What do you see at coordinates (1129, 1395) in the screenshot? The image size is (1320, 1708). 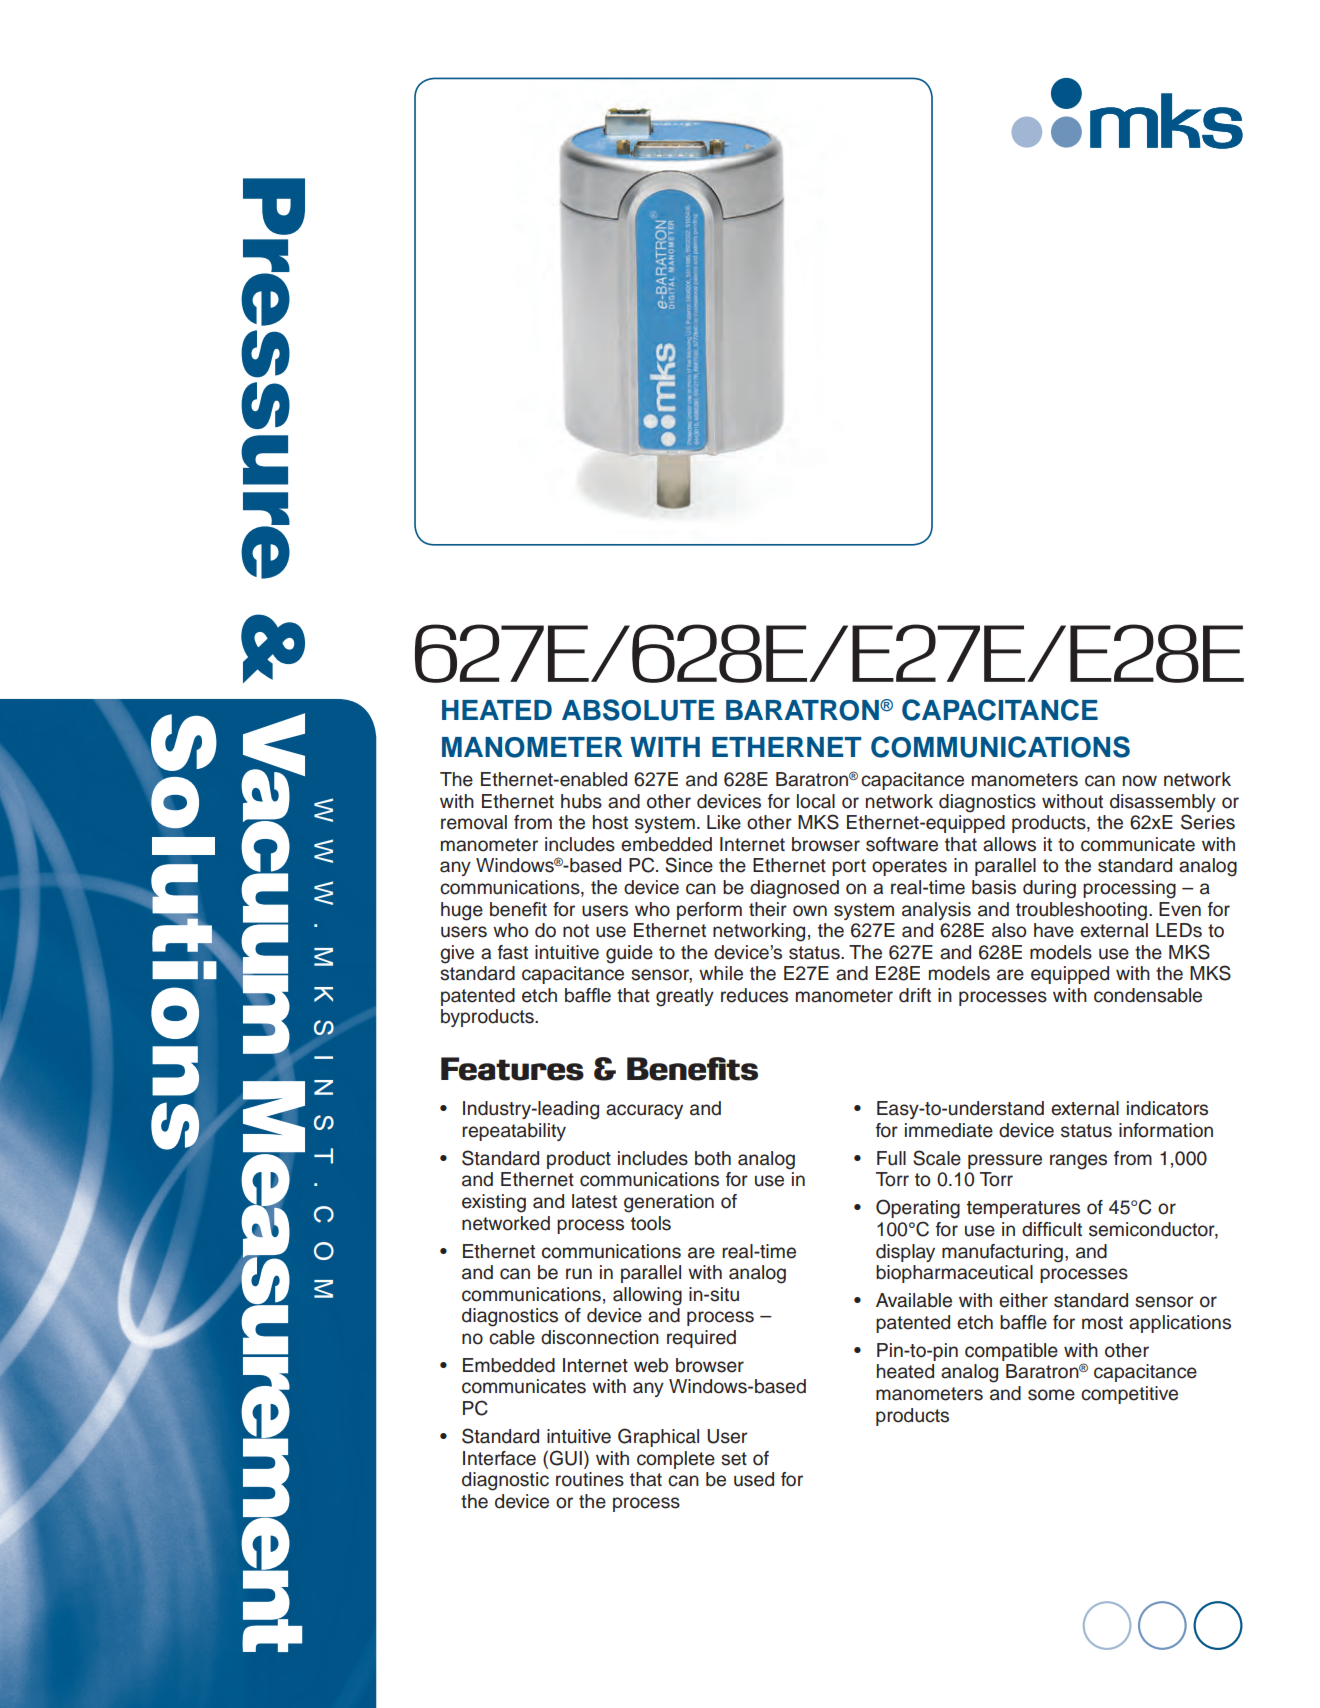 I see `competitive` at bounding box center [1129, 1395].
